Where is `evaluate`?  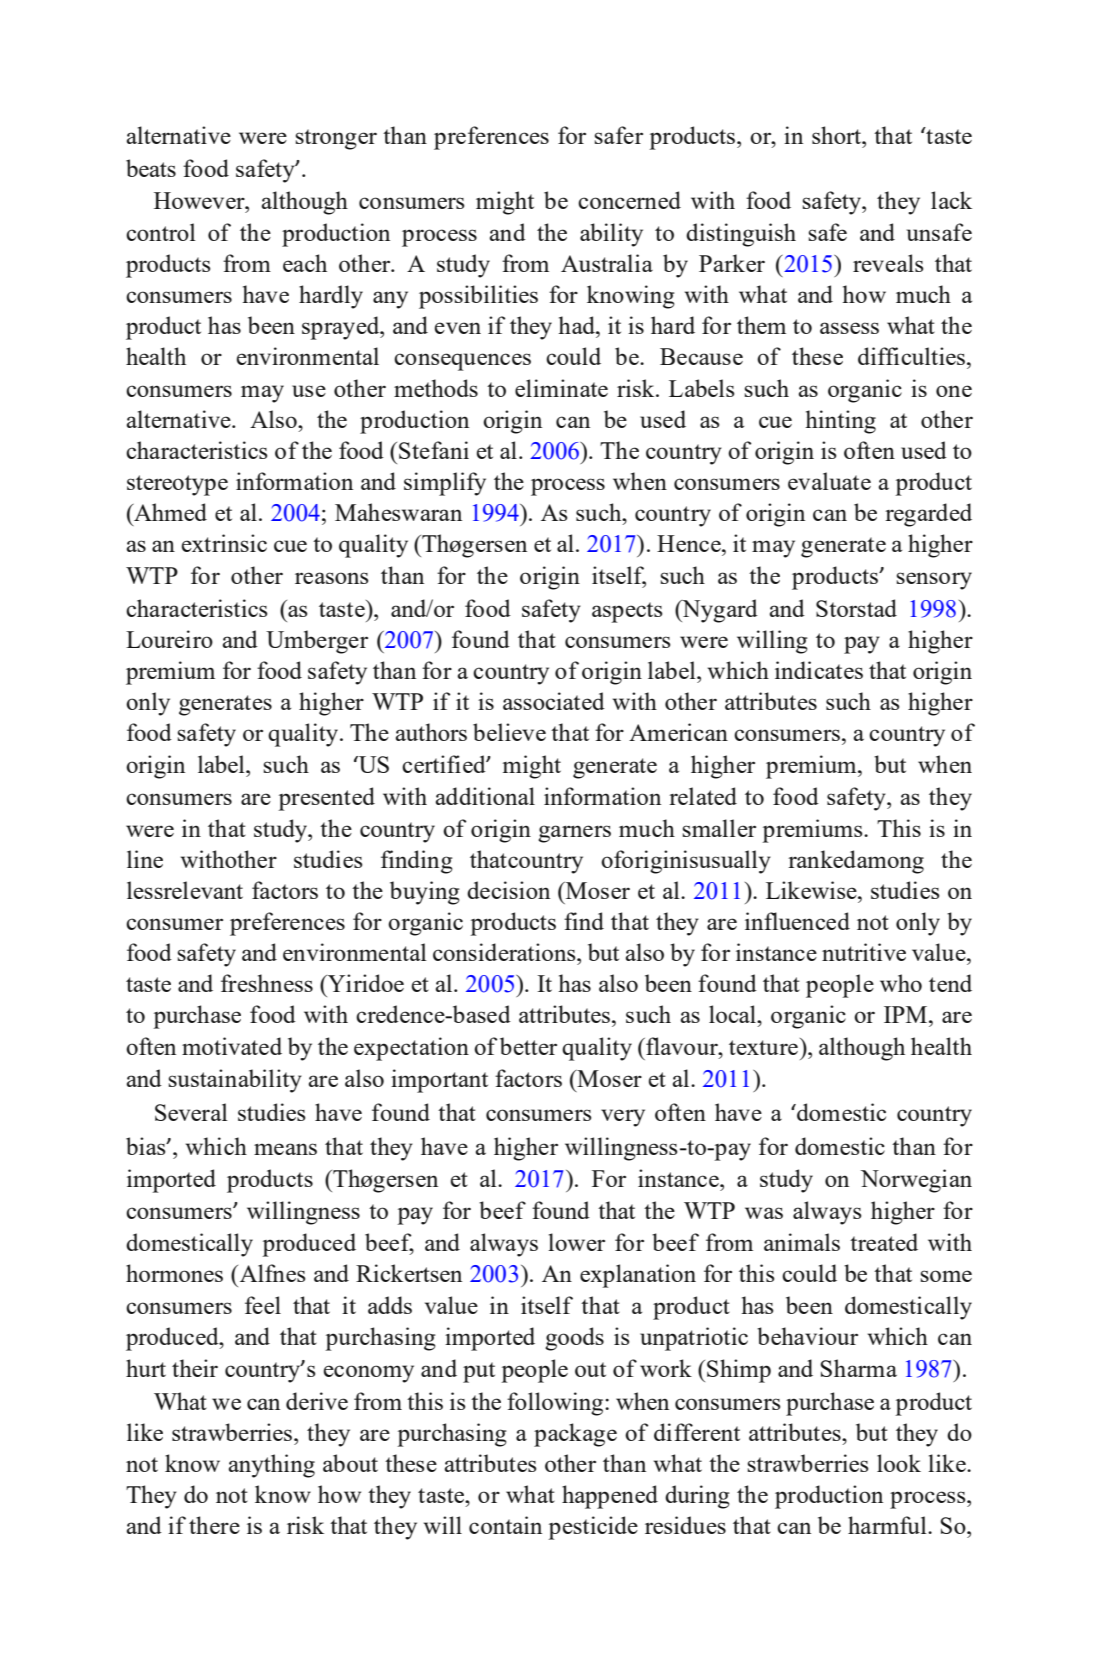
evaluate is located at coordinates (829, 481).
